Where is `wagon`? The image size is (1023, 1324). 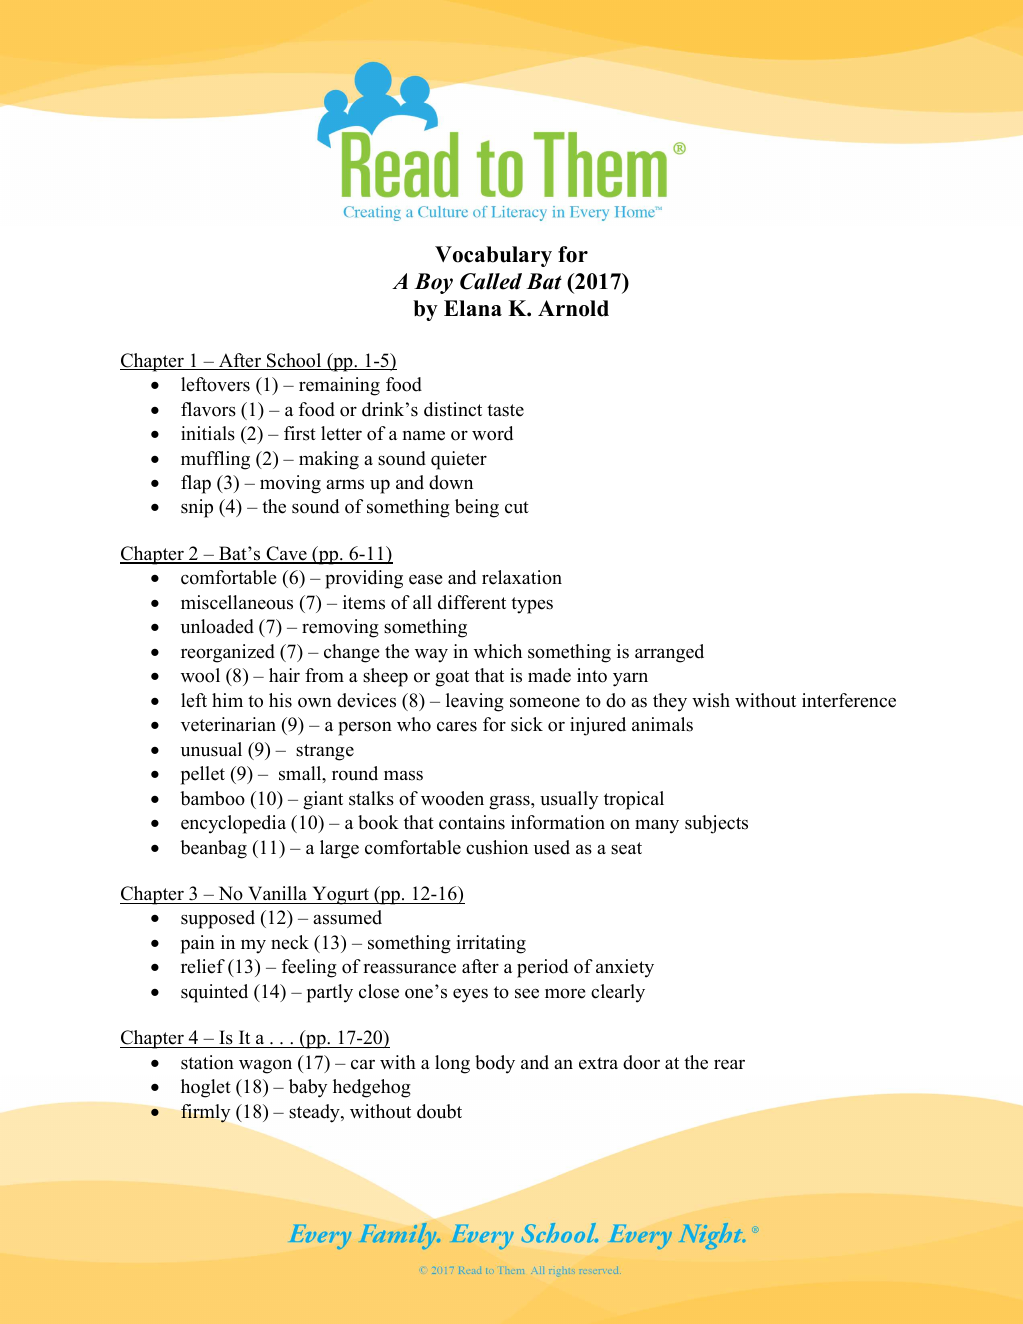 wagon is located at coordinates (265, 1067).
